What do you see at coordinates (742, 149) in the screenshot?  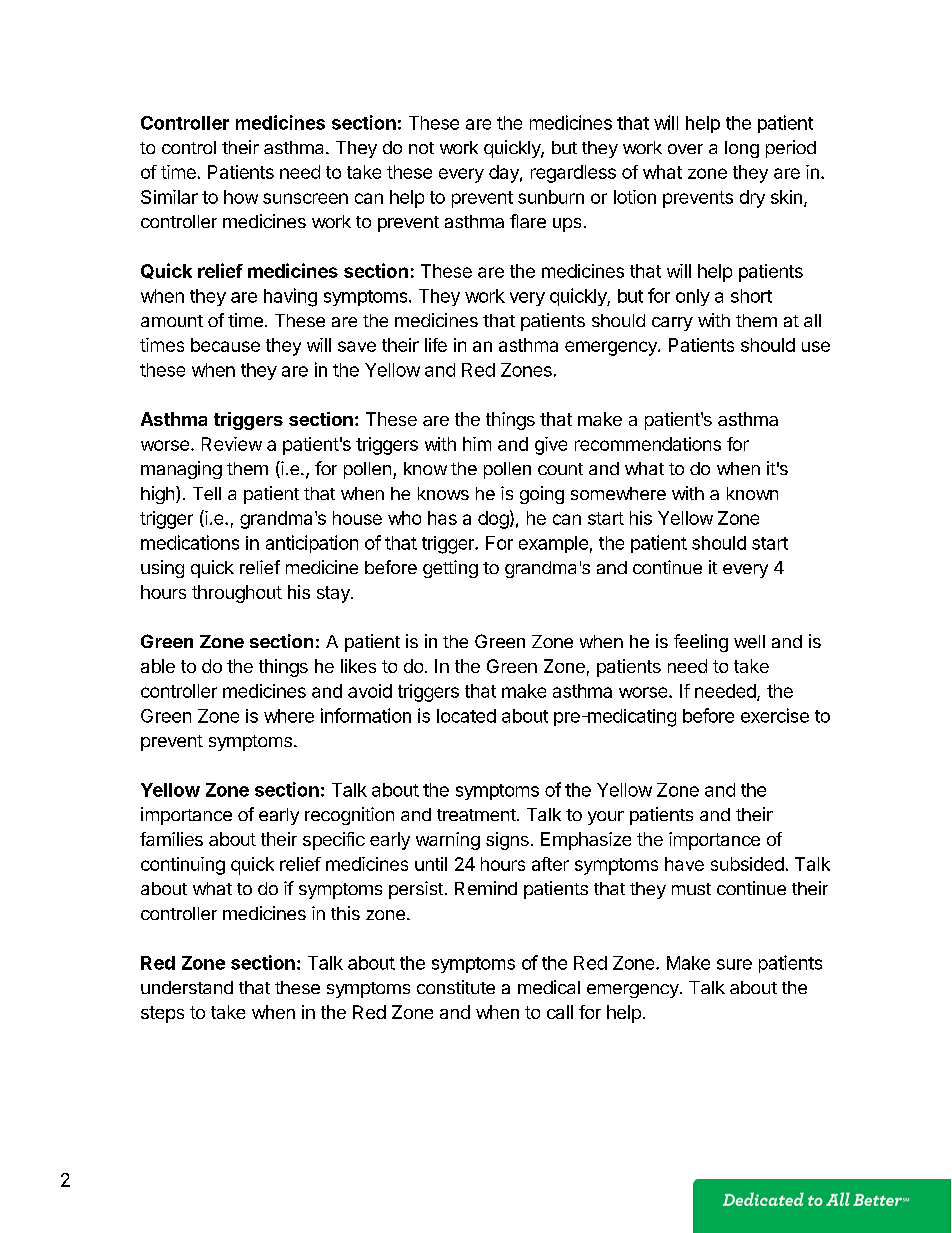 I see `long` at bounding box center [742, 149].
